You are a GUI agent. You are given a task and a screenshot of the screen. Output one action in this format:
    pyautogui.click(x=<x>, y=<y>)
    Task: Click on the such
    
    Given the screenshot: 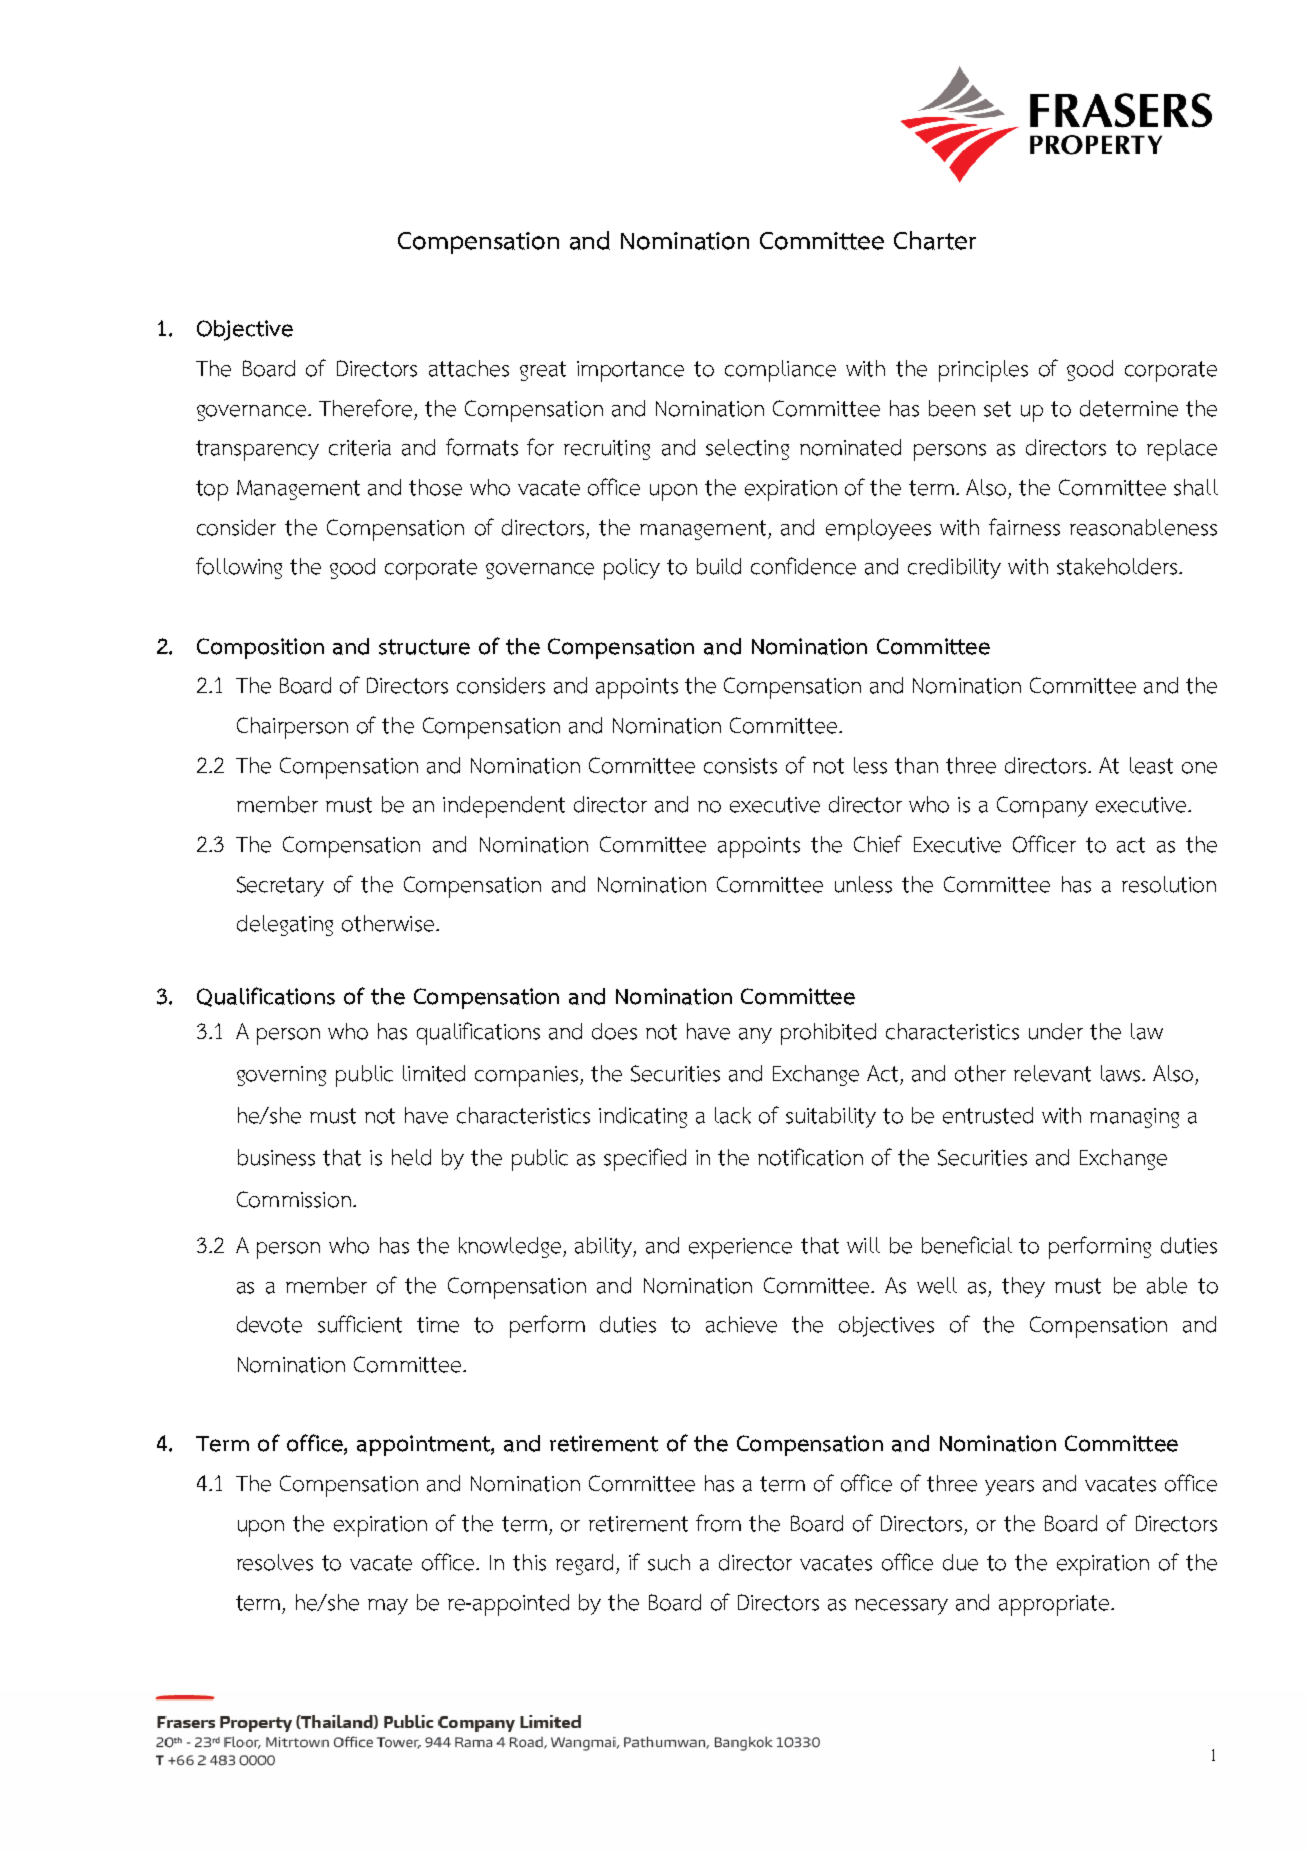 What is the action you would take?
    pyautogui.click(x=669, y=1562)
